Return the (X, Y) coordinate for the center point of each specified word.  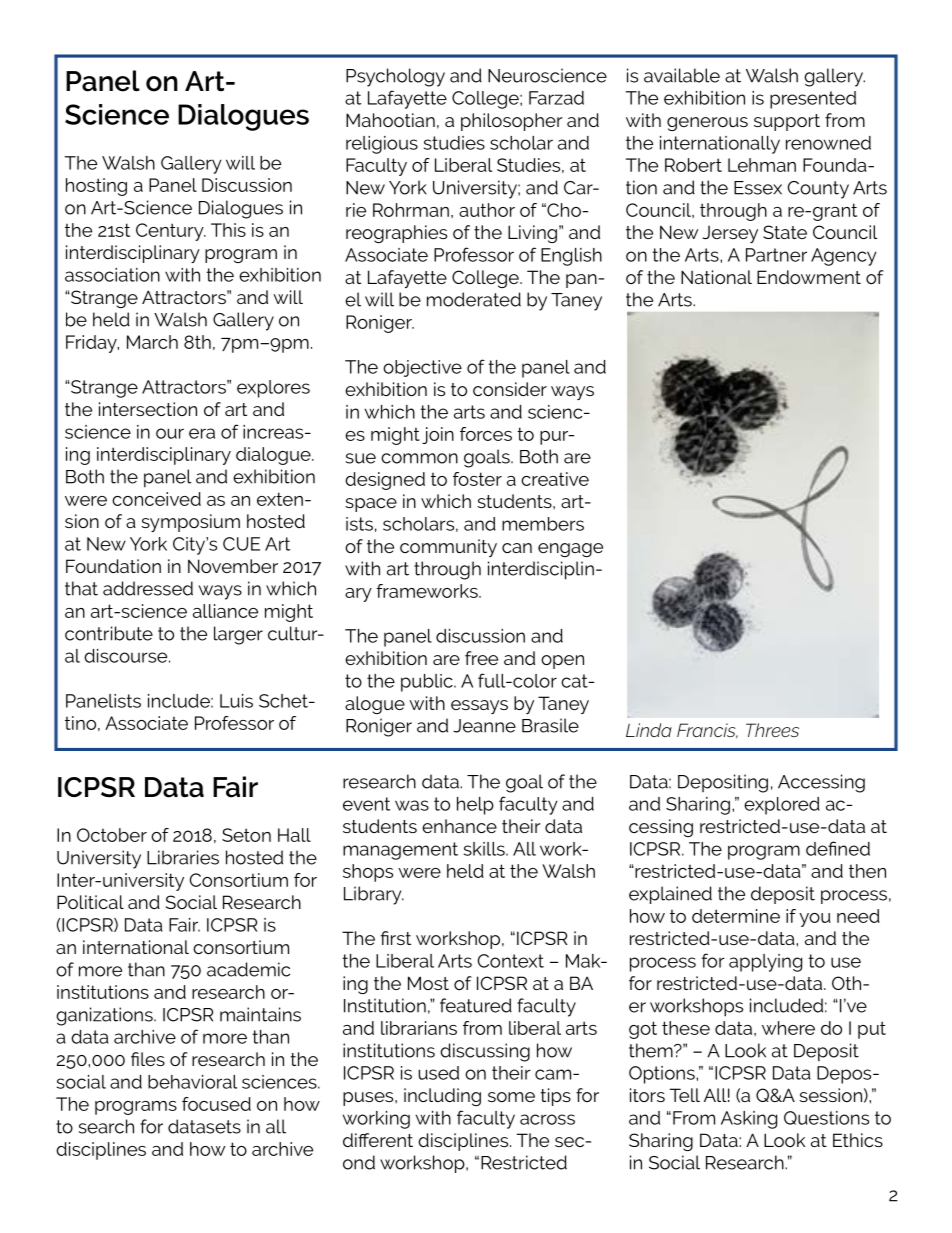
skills (485, 849)
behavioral (192, 1082)
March (152, 342)
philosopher (512, 122)
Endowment (809, 277)
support (787, 122)
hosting (96, 187)
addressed (148, 588)
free (481, 658)
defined (838, 848)
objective (422, 368)
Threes (772, 730)
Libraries (183, 857)
